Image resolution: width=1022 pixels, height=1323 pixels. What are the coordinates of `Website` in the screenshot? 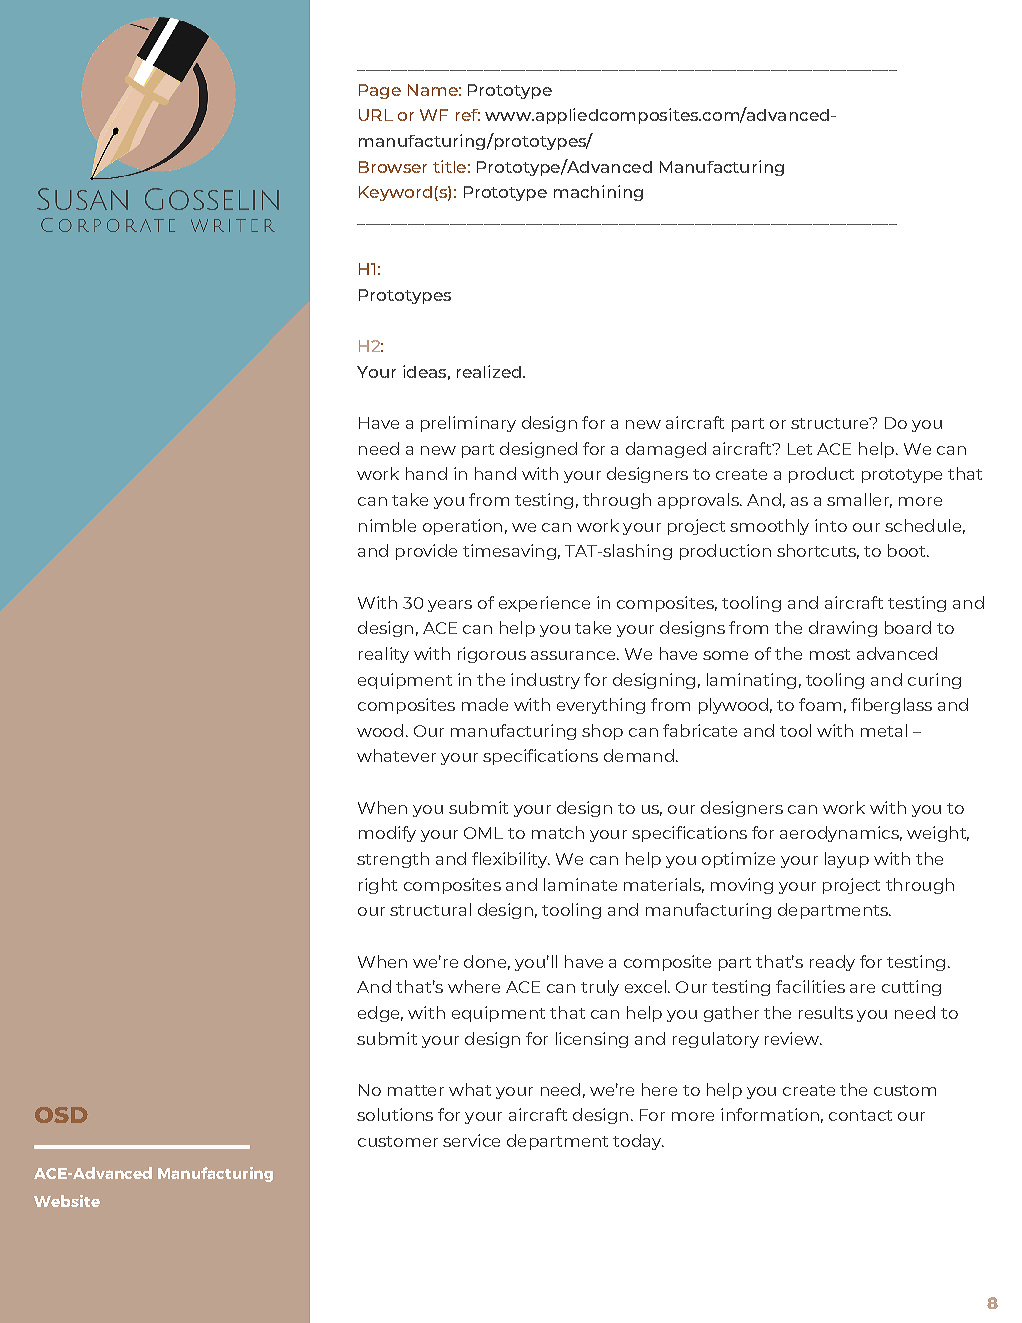 It's located at (67, 1201).
